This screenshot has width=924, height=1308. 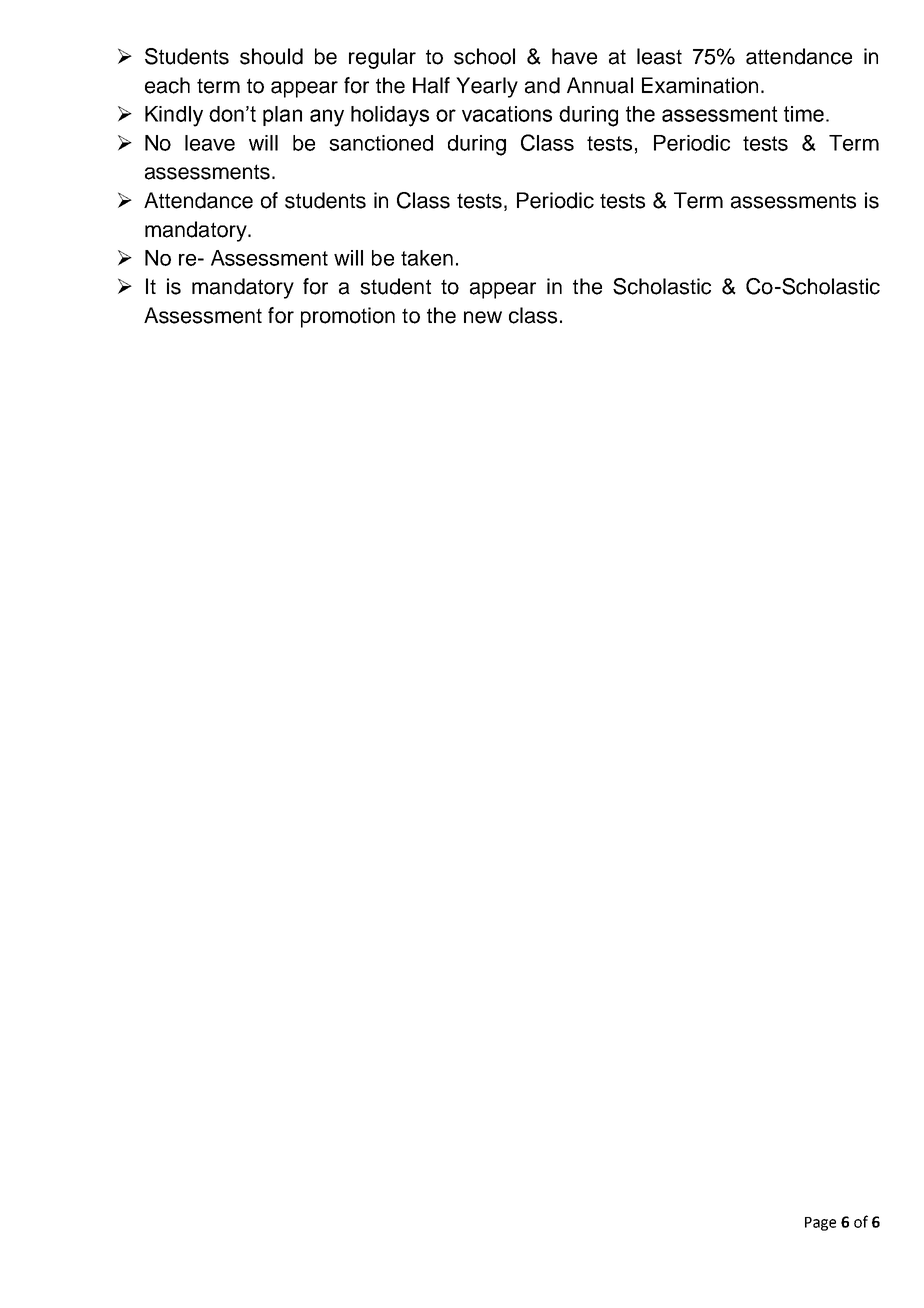 I want to click on time, so click(x=804, y=114).
